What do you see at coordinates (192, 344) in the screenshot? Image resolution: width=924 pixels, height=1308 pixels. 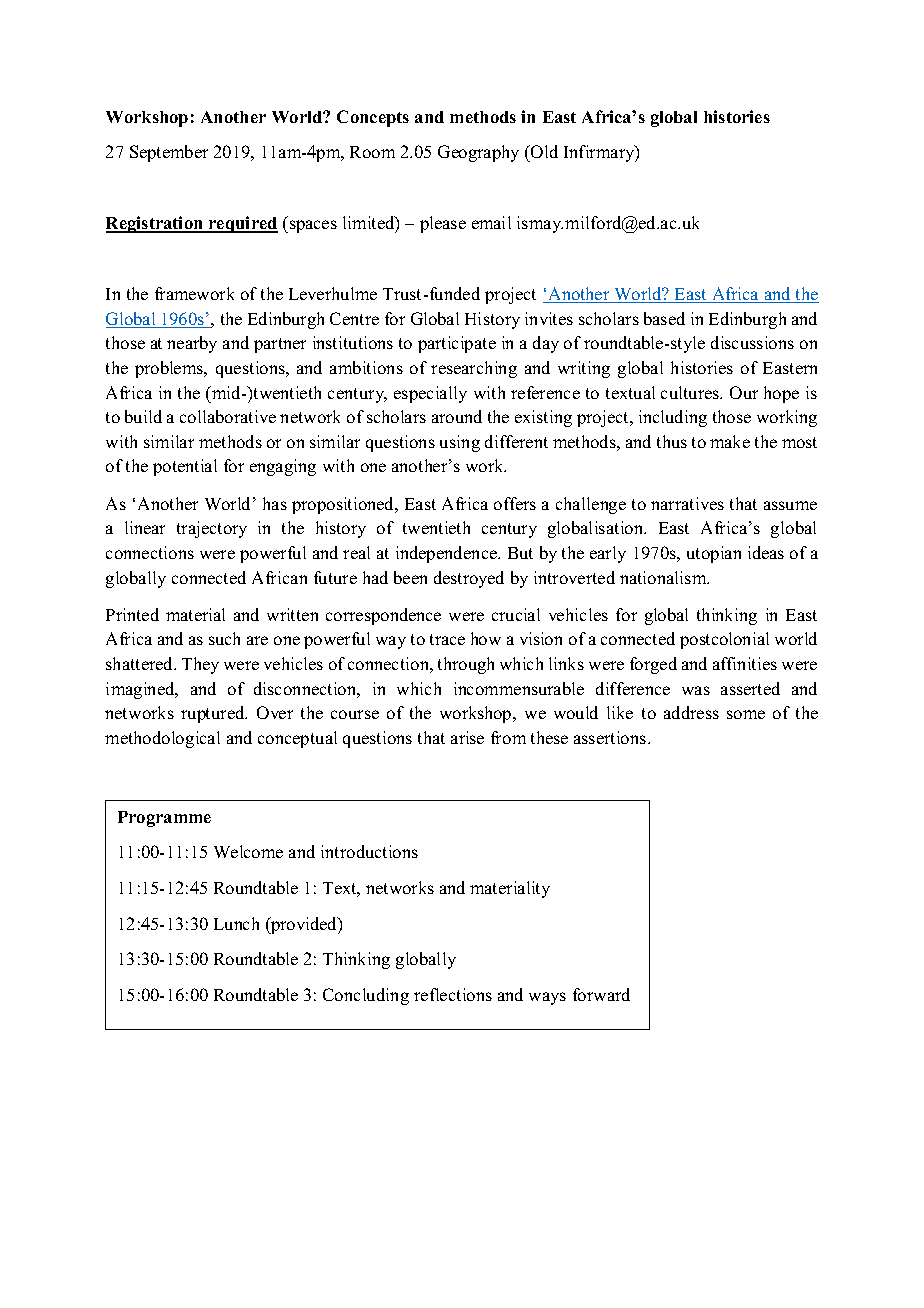 I see `nearby` at bounding box center [192, 344].
